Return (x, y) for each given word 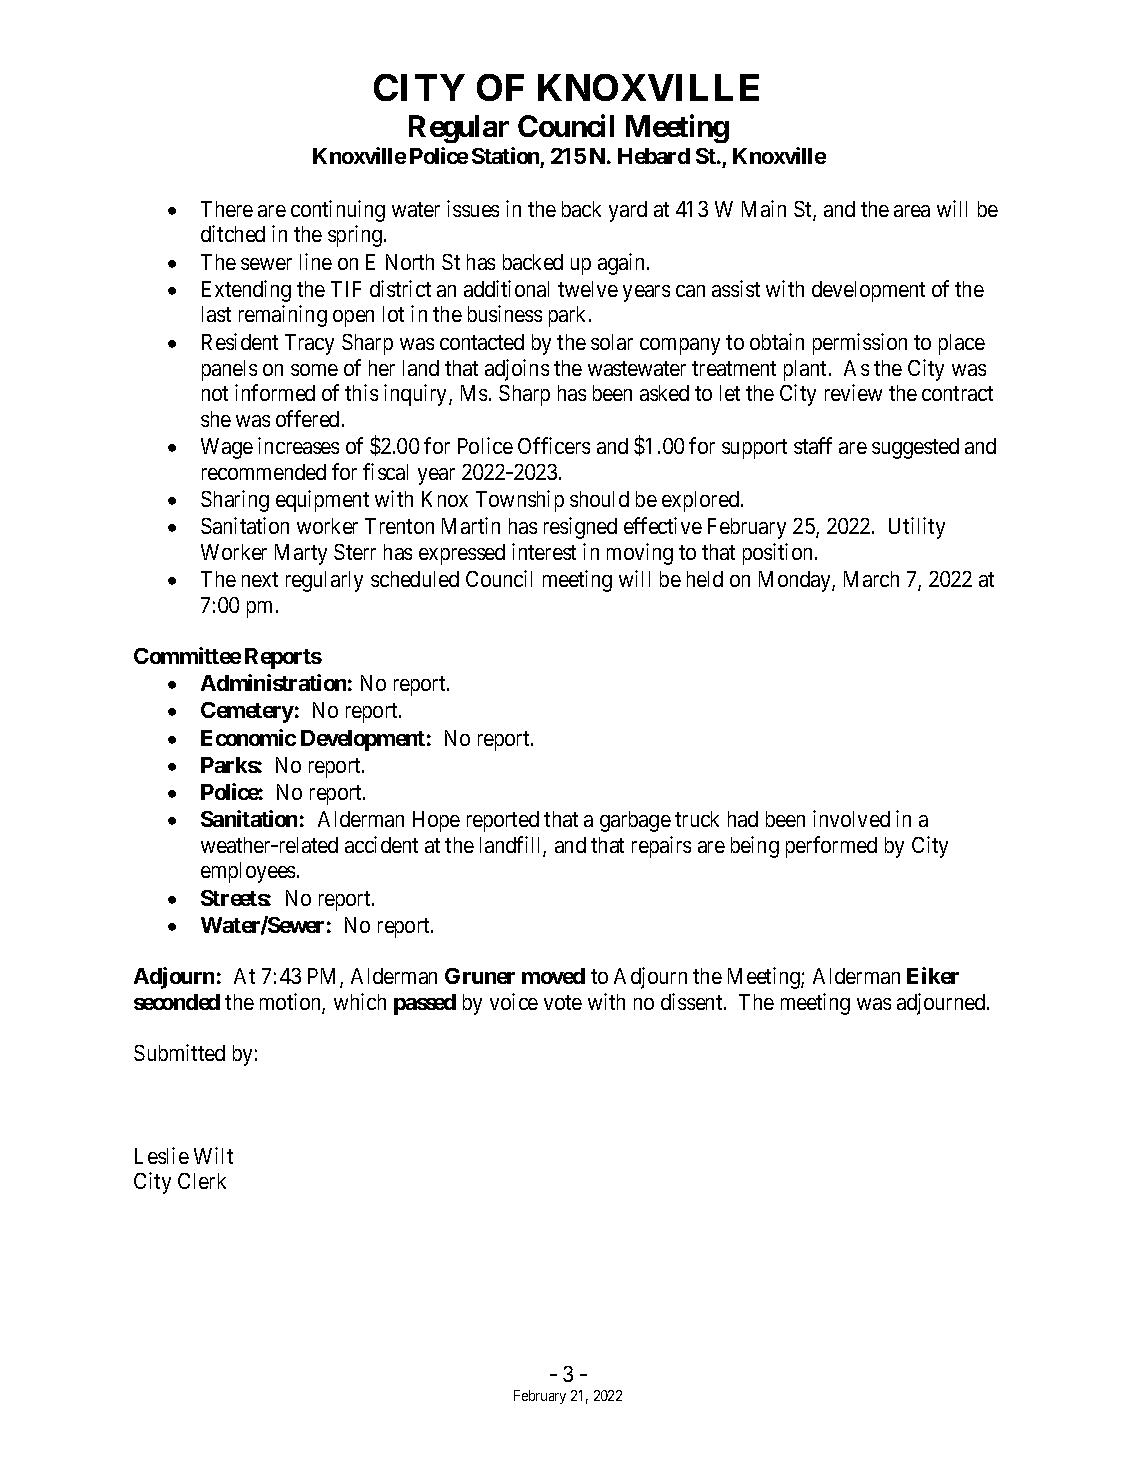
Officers (554, 445)
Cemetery (247, 712)
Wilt (213, 1155)
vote (563, 1002)
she (216, 419)
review (853, 392)
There (227, 209)
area (912, 211)
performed (831, 847)
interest (544, 551)
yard (628, 211)
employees (248, 872)
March (871, 579)
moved (553, 976)
